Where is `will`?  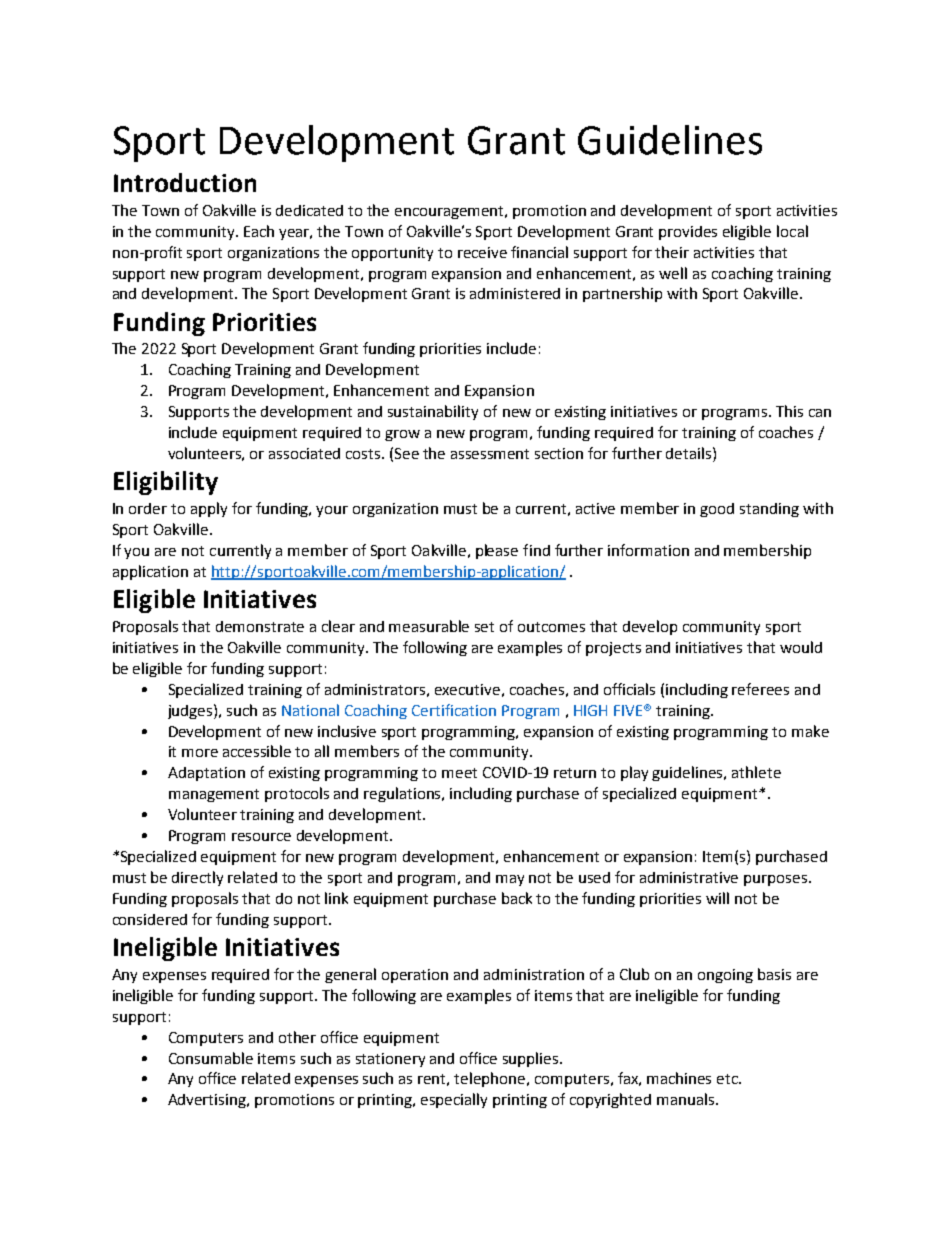
will is located at coordinates (717, 898).
